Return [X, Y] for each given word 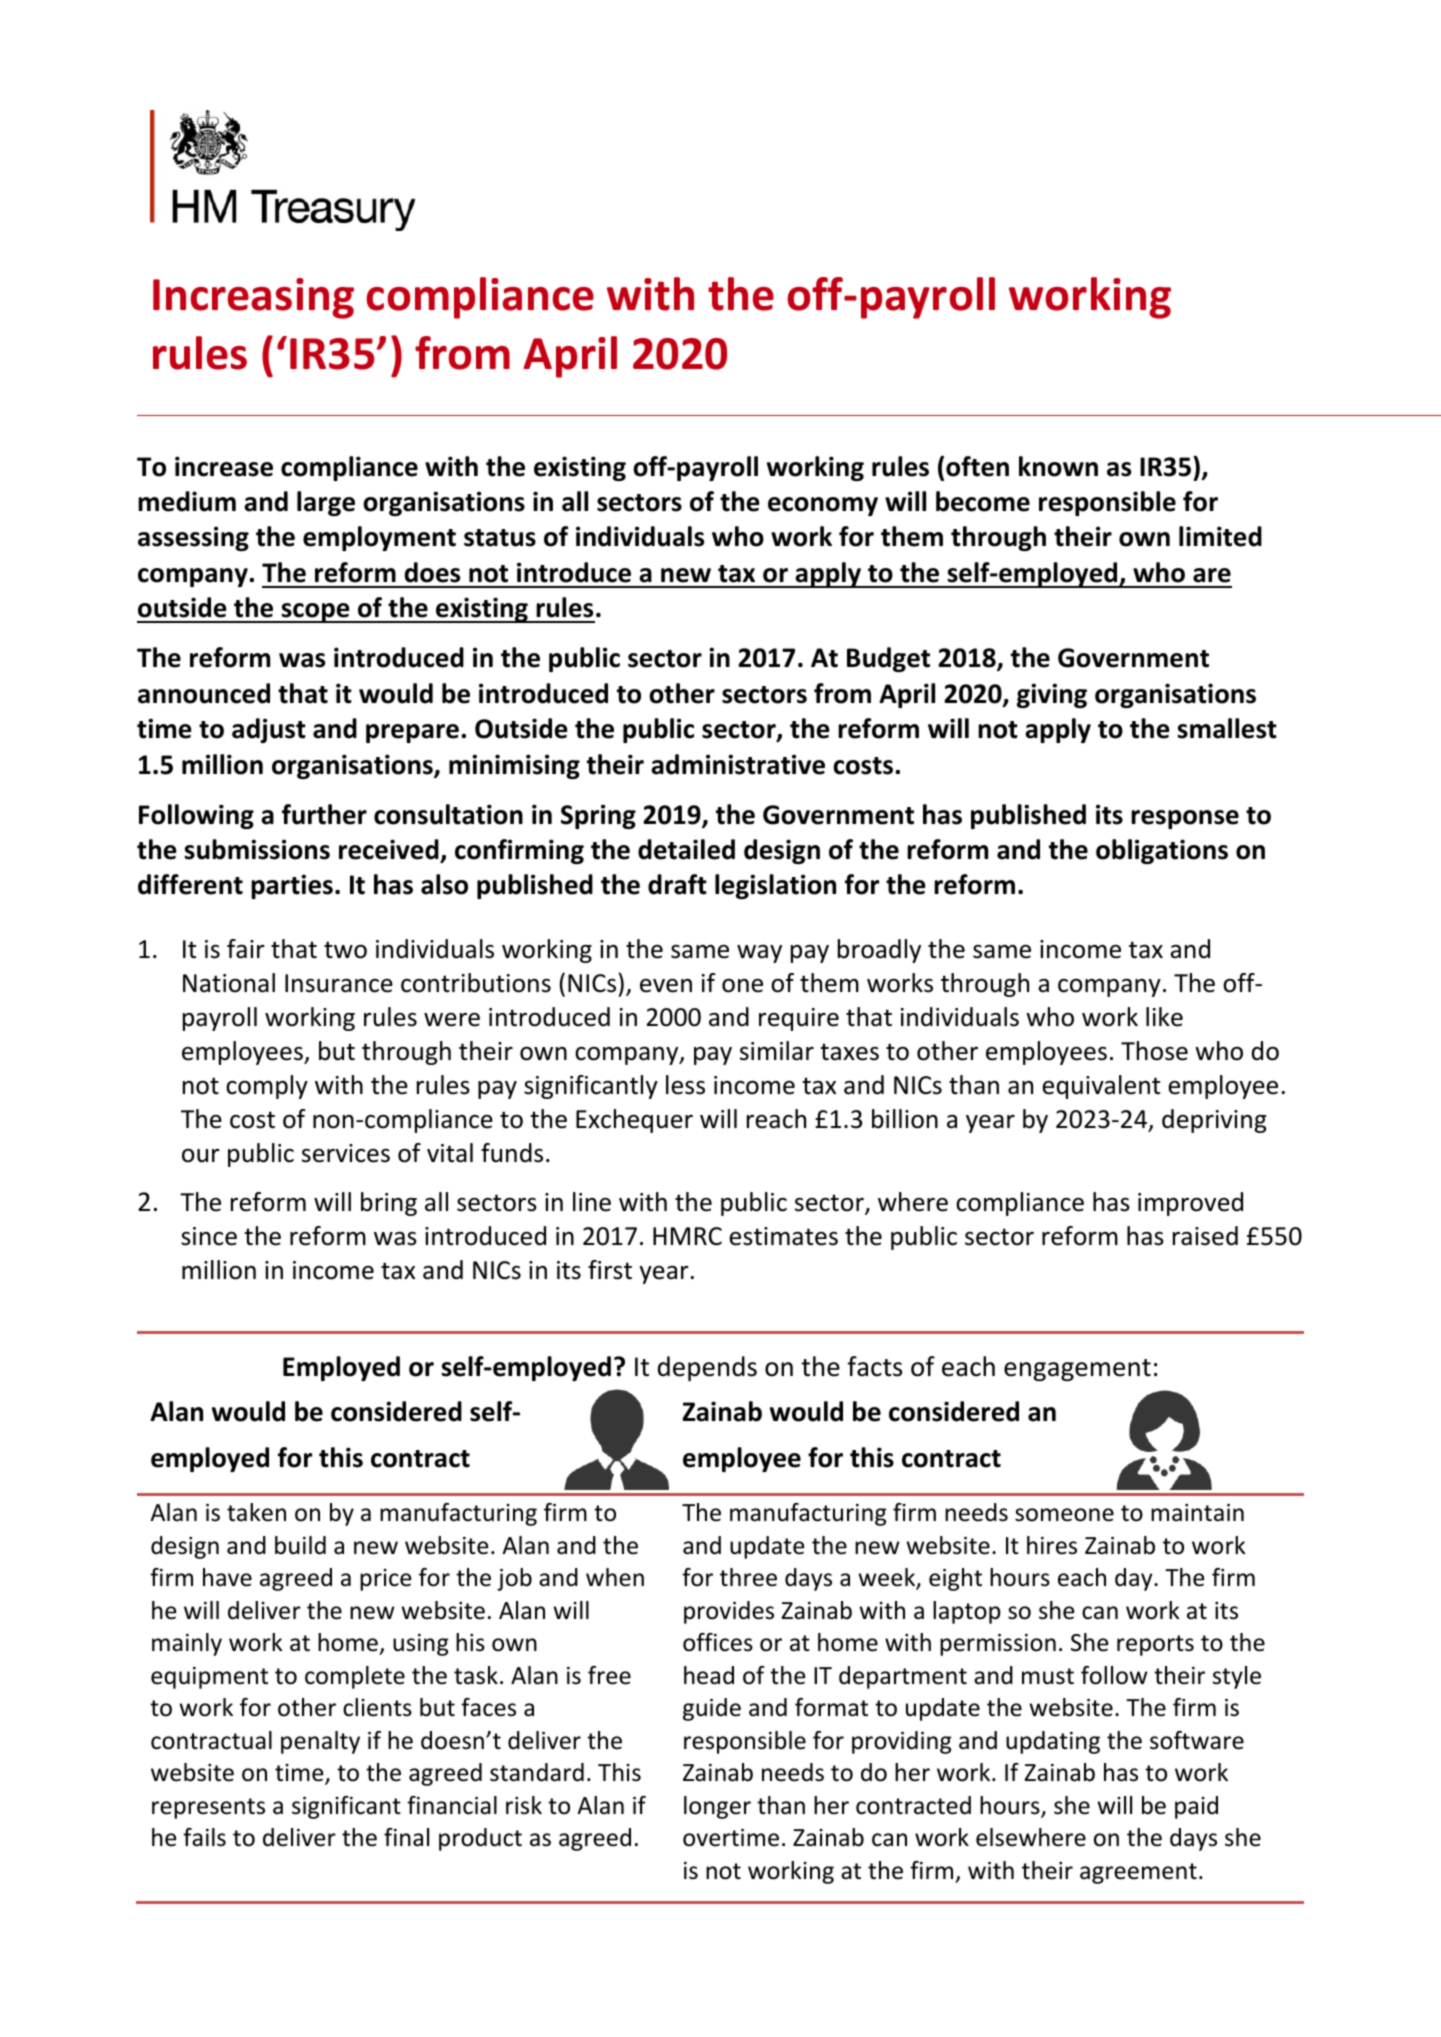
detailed [686, 849]
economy [823, 506]
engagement [1077, 1370]
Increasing [253, 298]
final [406, 1837]
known [1058, 466]
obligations [1162, 851]
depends [707, 1368]
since [209, 1236]
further [324, 814]
